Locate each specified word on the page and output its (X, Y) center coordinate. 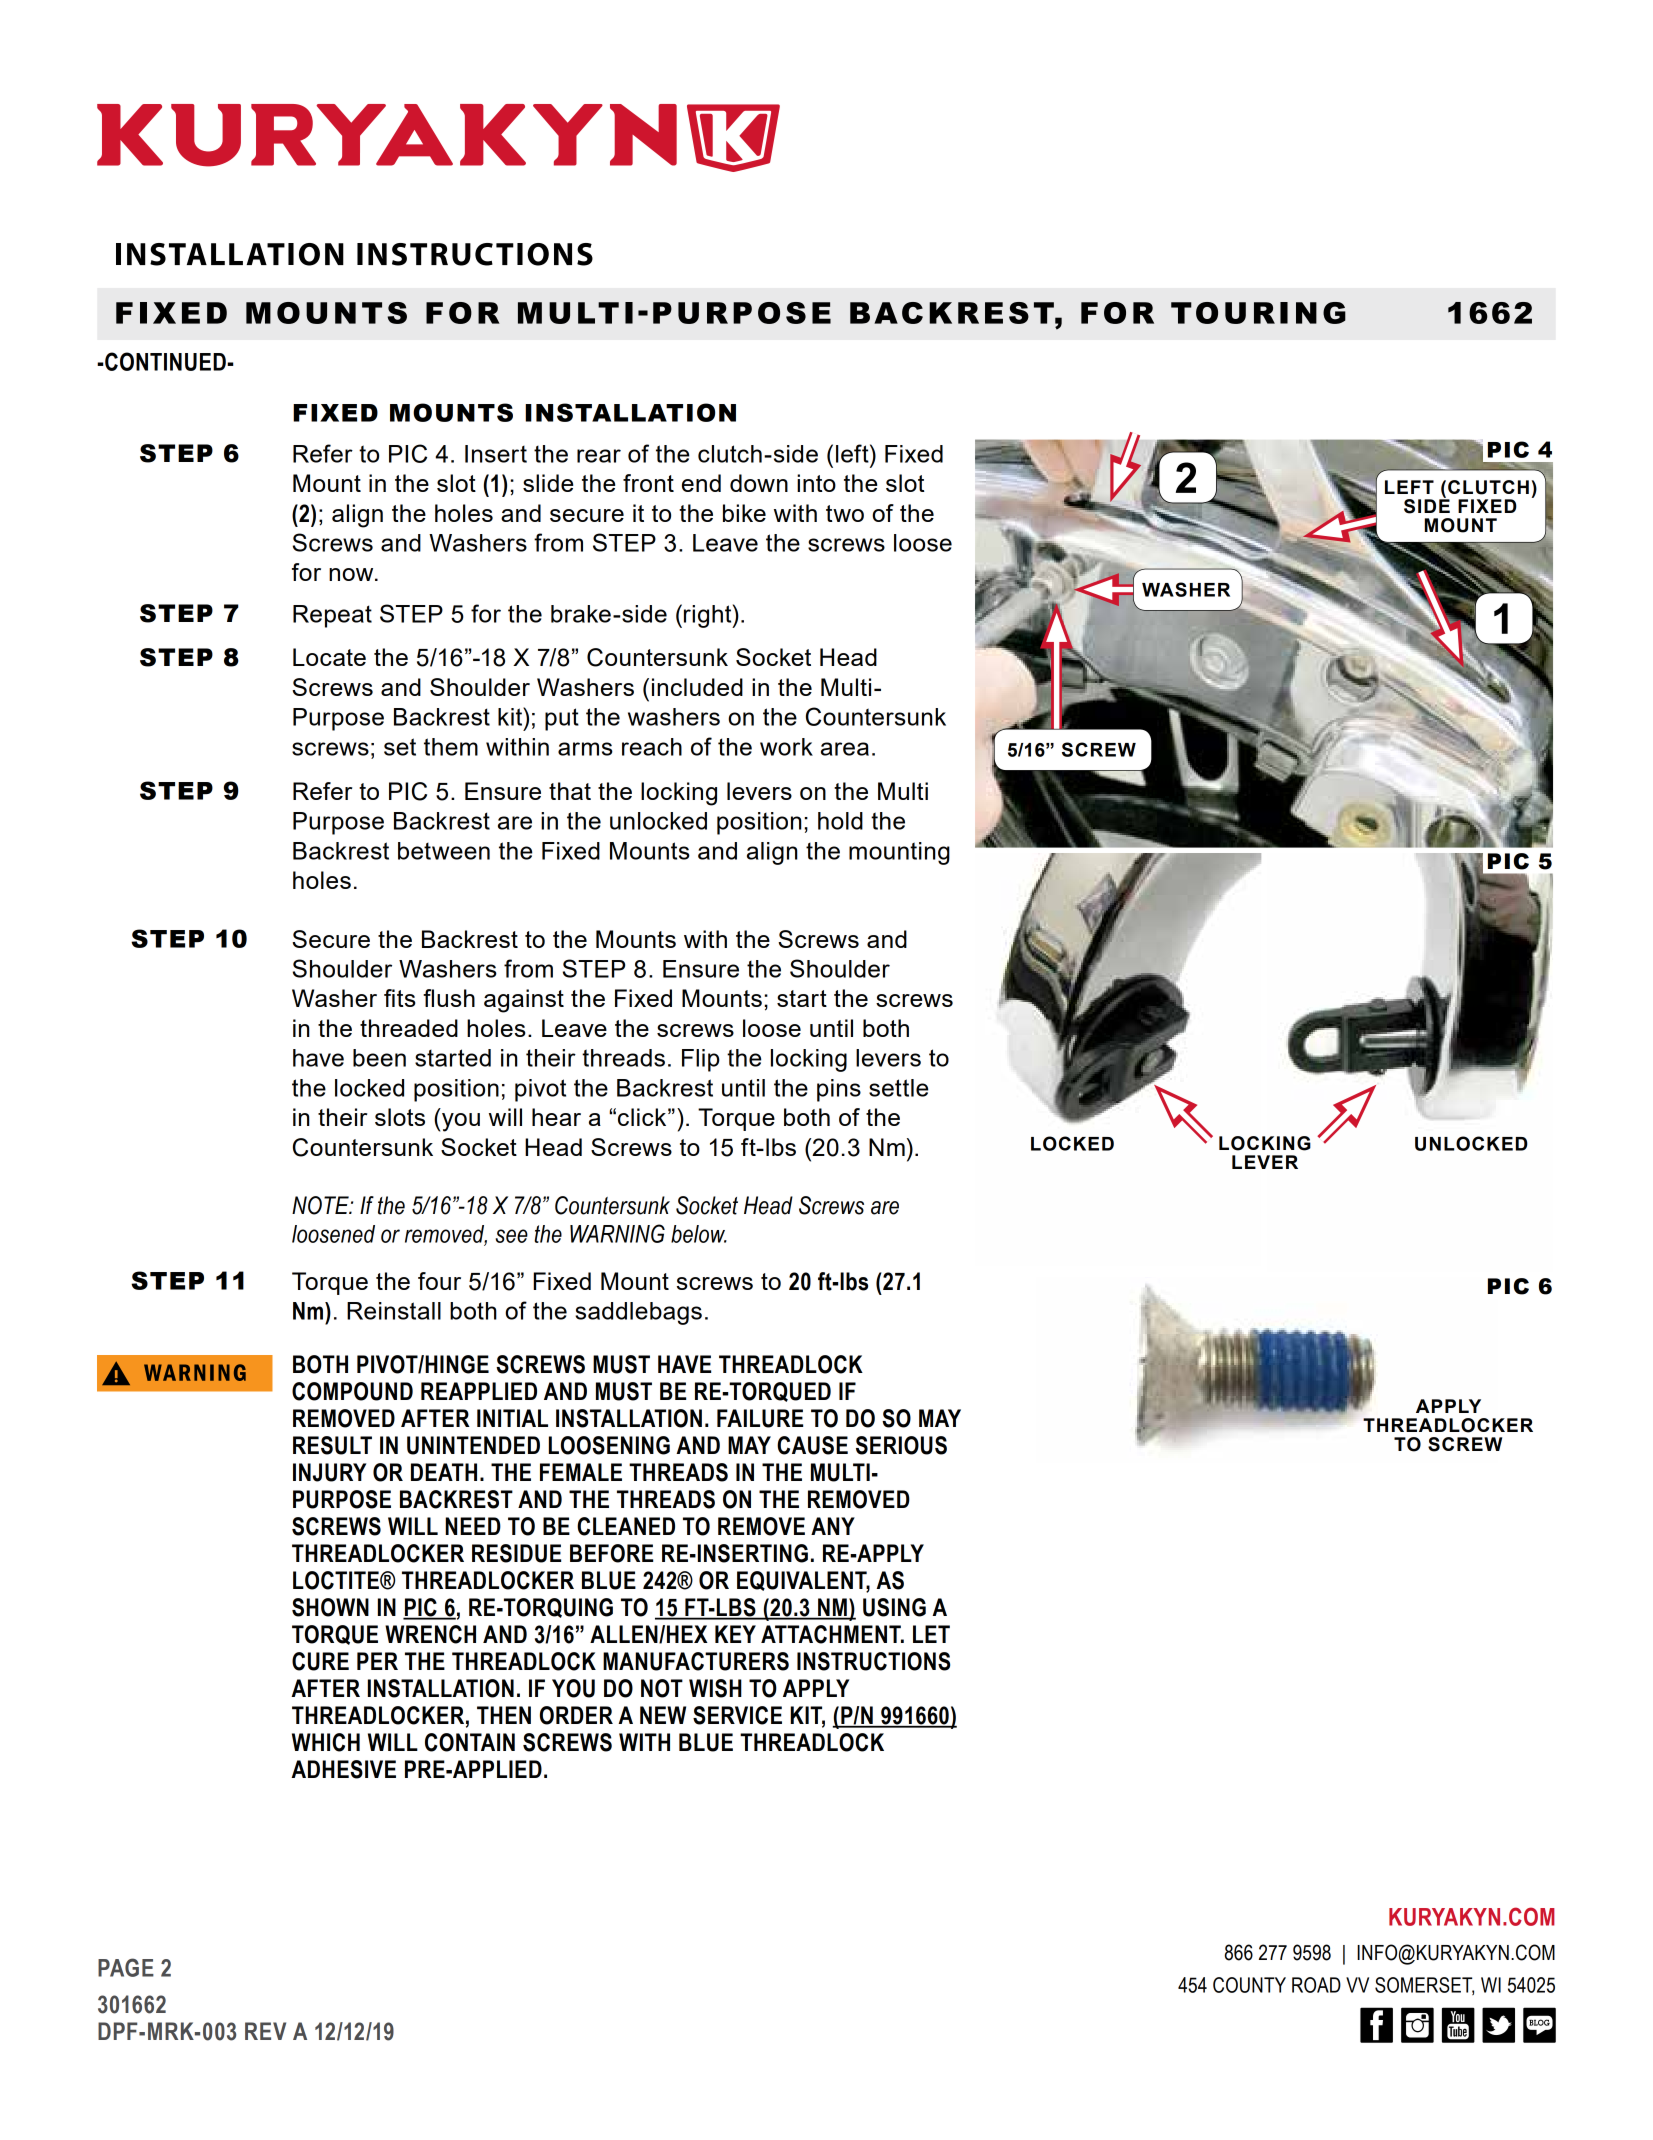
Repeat (332, 616)
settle (898, 1088)
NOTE (321, 1205)
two (845, 513)
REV (265, 2031)
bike (744, 513)
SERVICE (737, 1715)
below (699, 1234)
